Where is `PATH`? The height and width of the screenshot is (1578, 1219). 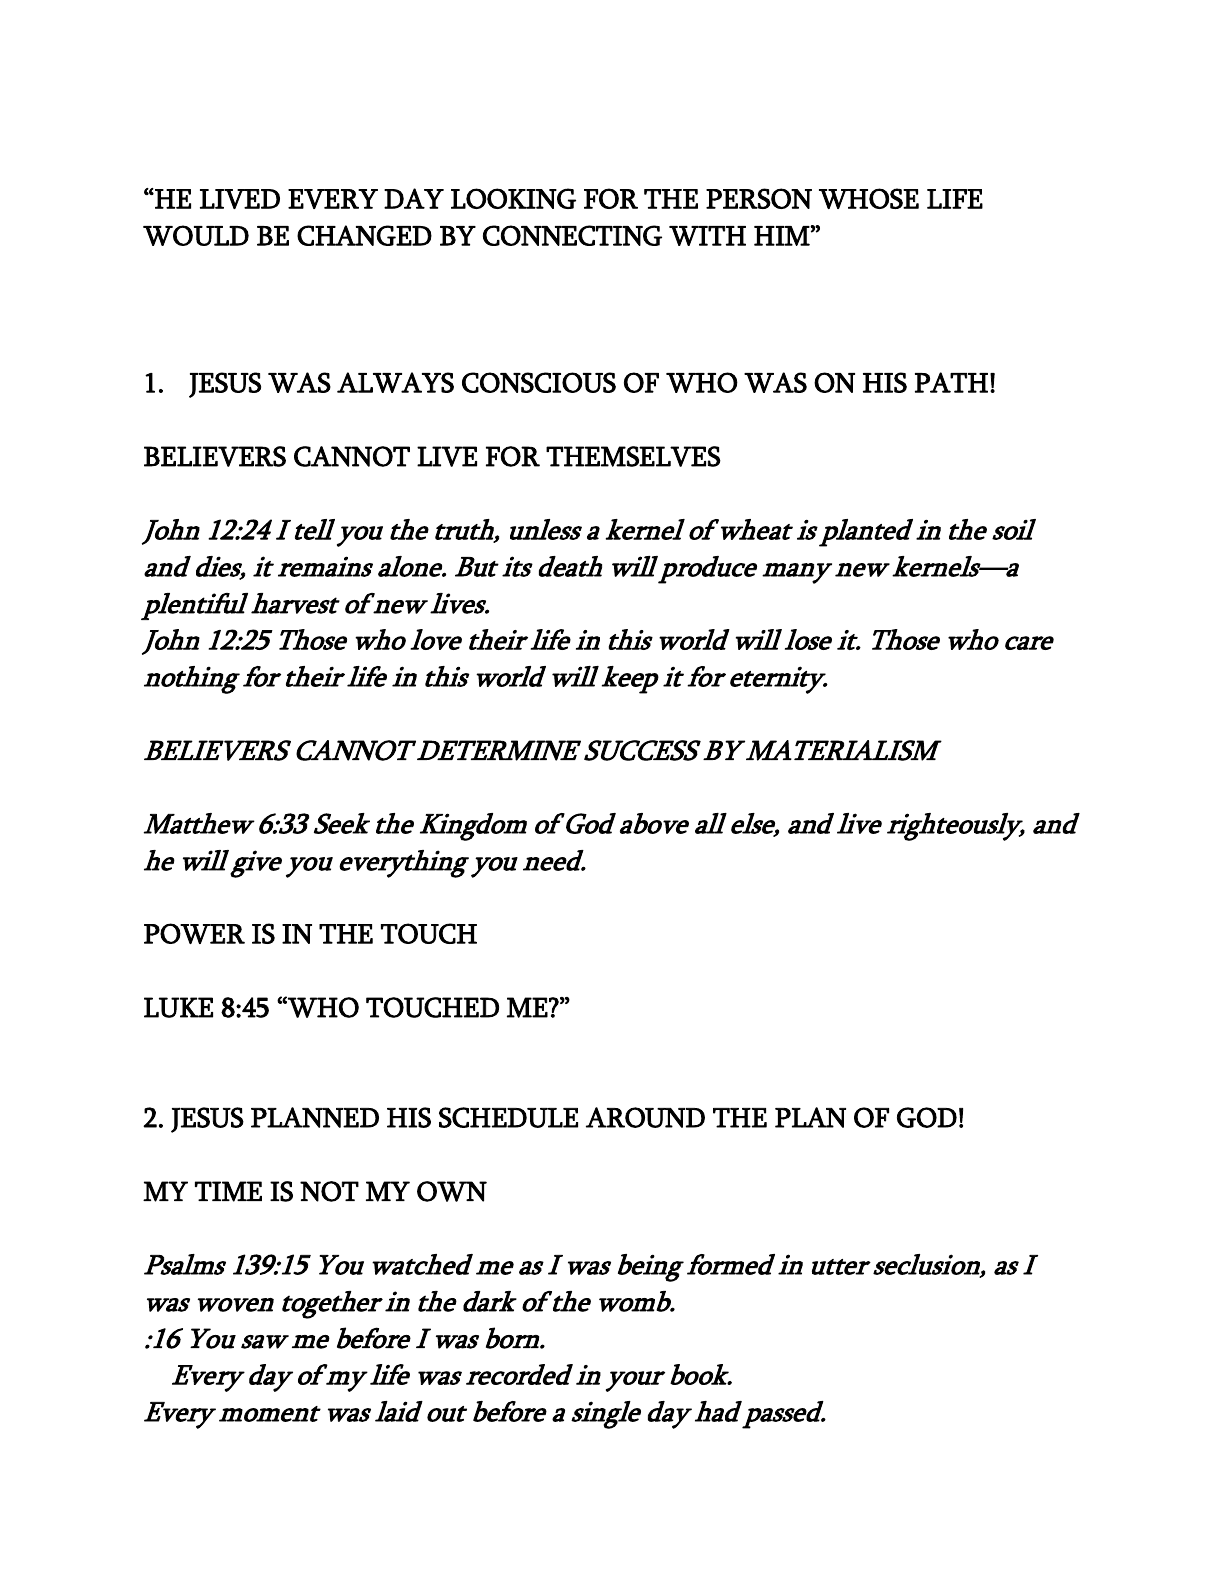 PATH is located at coordinates (951, 382).
